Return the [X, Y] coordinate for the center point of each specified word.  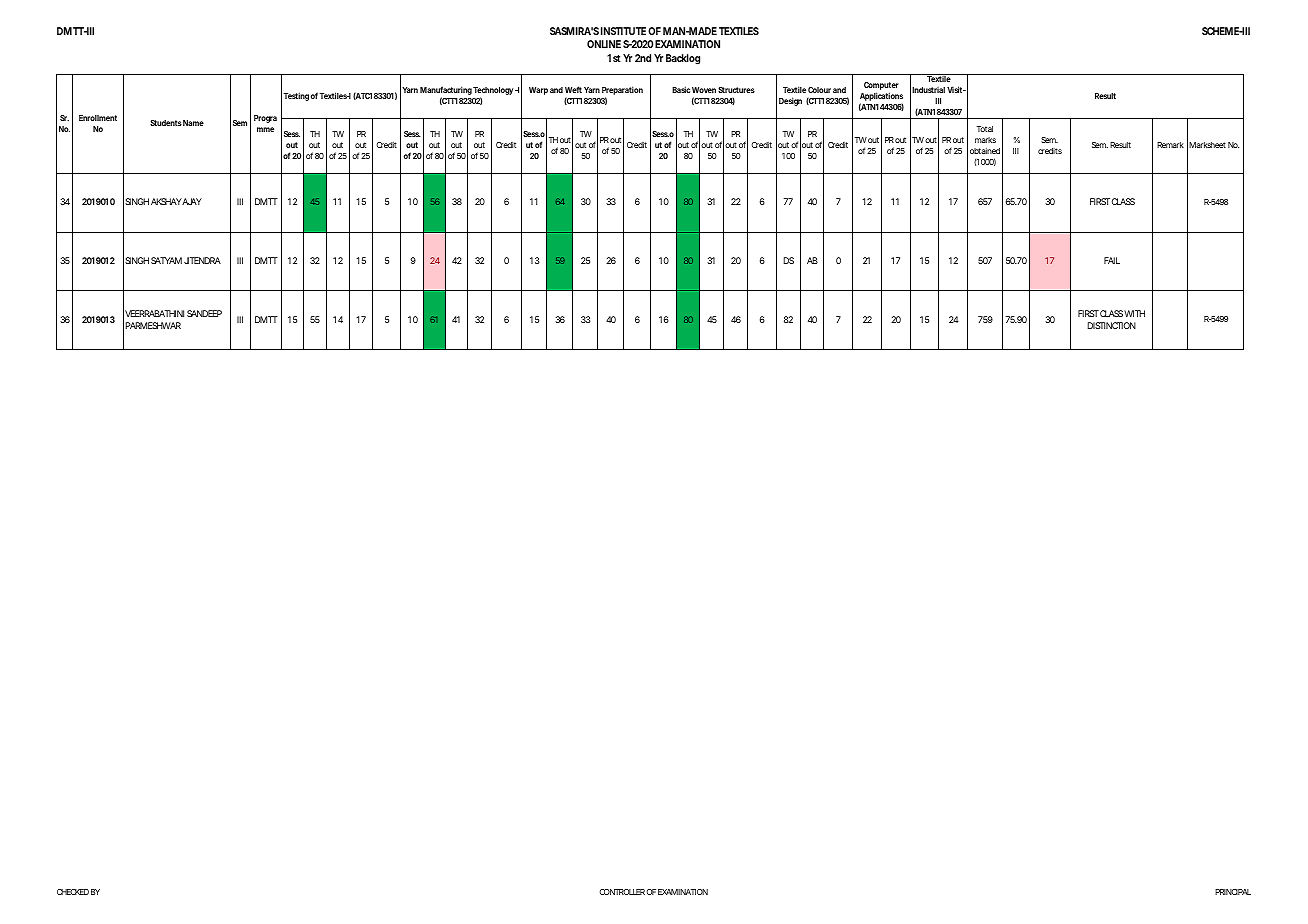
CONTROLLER [622, 892]
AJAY [191, 201]
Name [193, 123]
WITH [1134, 313]
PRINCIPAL [1233, 892]
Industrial [928, 90]
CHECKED [73, 892]
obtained [985, 151]
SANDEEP [204, 313]
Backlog [683, 59]
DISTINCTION [1111, 325]
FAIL [1112, 260]
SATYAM [166, 260]
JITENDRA [202, 260]
